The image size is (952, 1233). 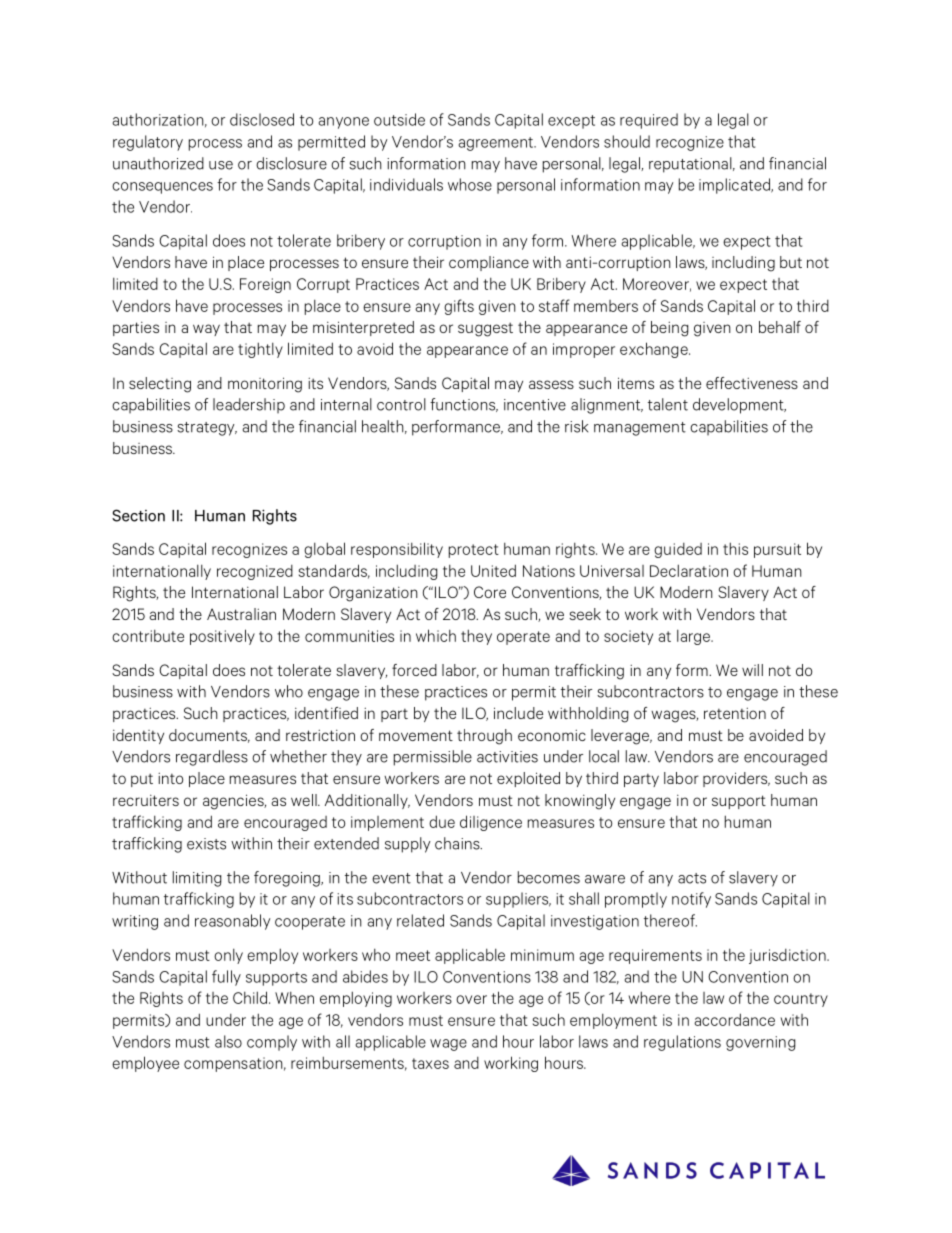 I want to click on retention, so click(x=735, y=713).
